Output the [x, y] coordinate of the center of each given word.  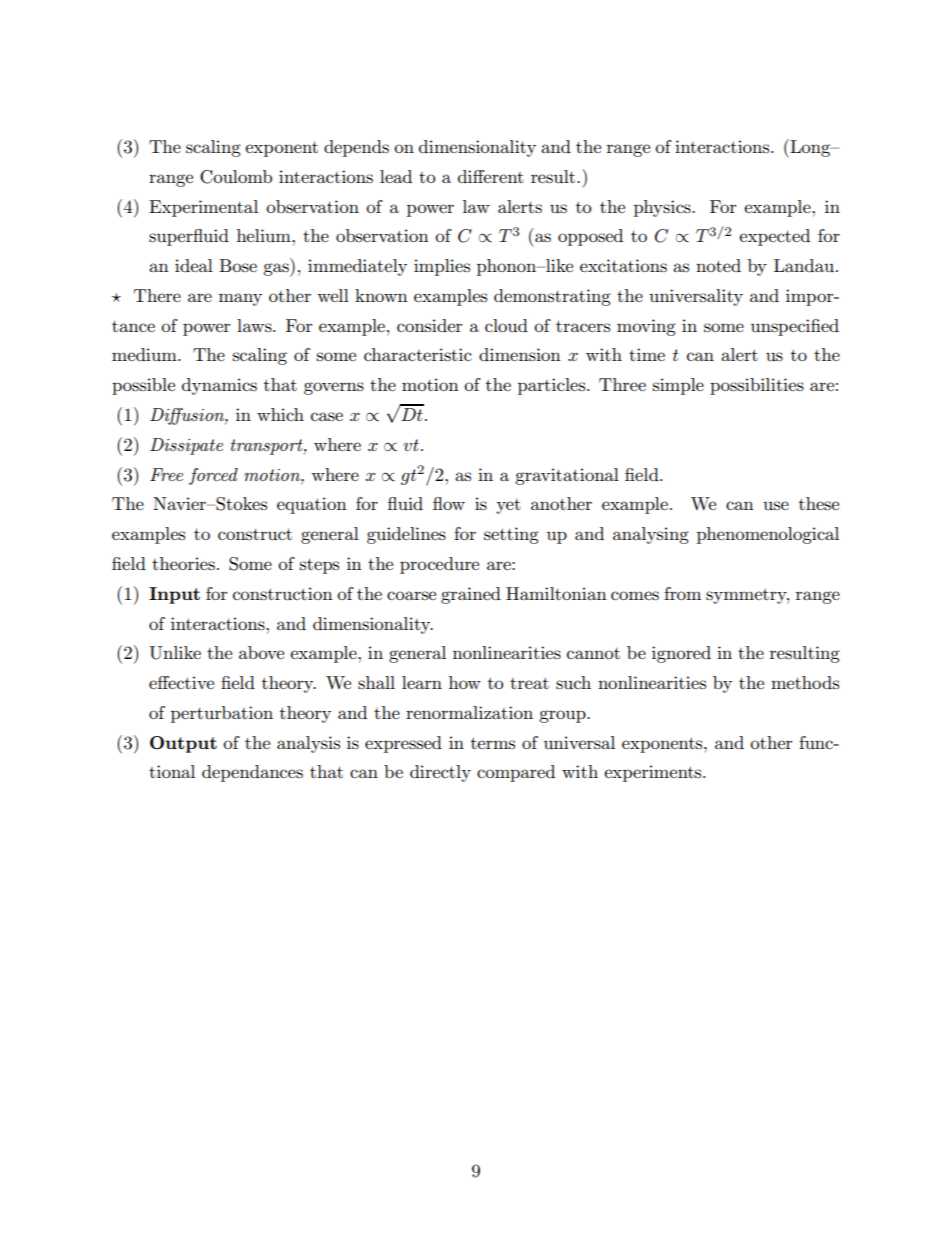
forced [213, 476]
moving [646, 327]
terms [493, 743]
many [240, 299]
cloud [506, 325]
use [776, 505]
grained [471, 595]
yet [508, 506]
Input [174, 595]
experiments [654, 773]
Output [183, 744]
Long [810, 148]
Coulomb [236, 177]
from [682, 593]
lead [396, 176]
